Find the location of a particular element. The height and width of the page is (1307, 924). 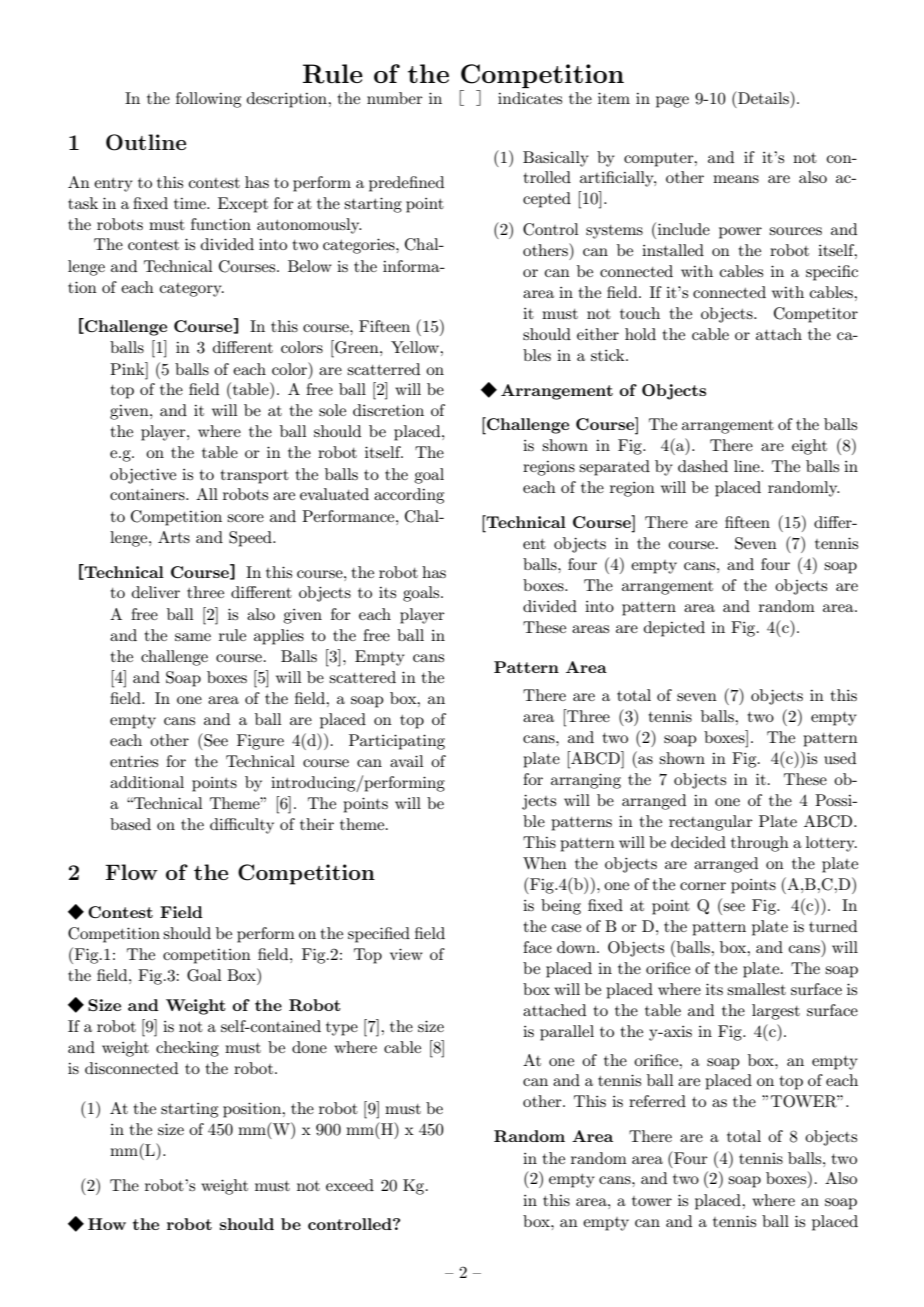

checking is located at coordinates (187, 1049).
